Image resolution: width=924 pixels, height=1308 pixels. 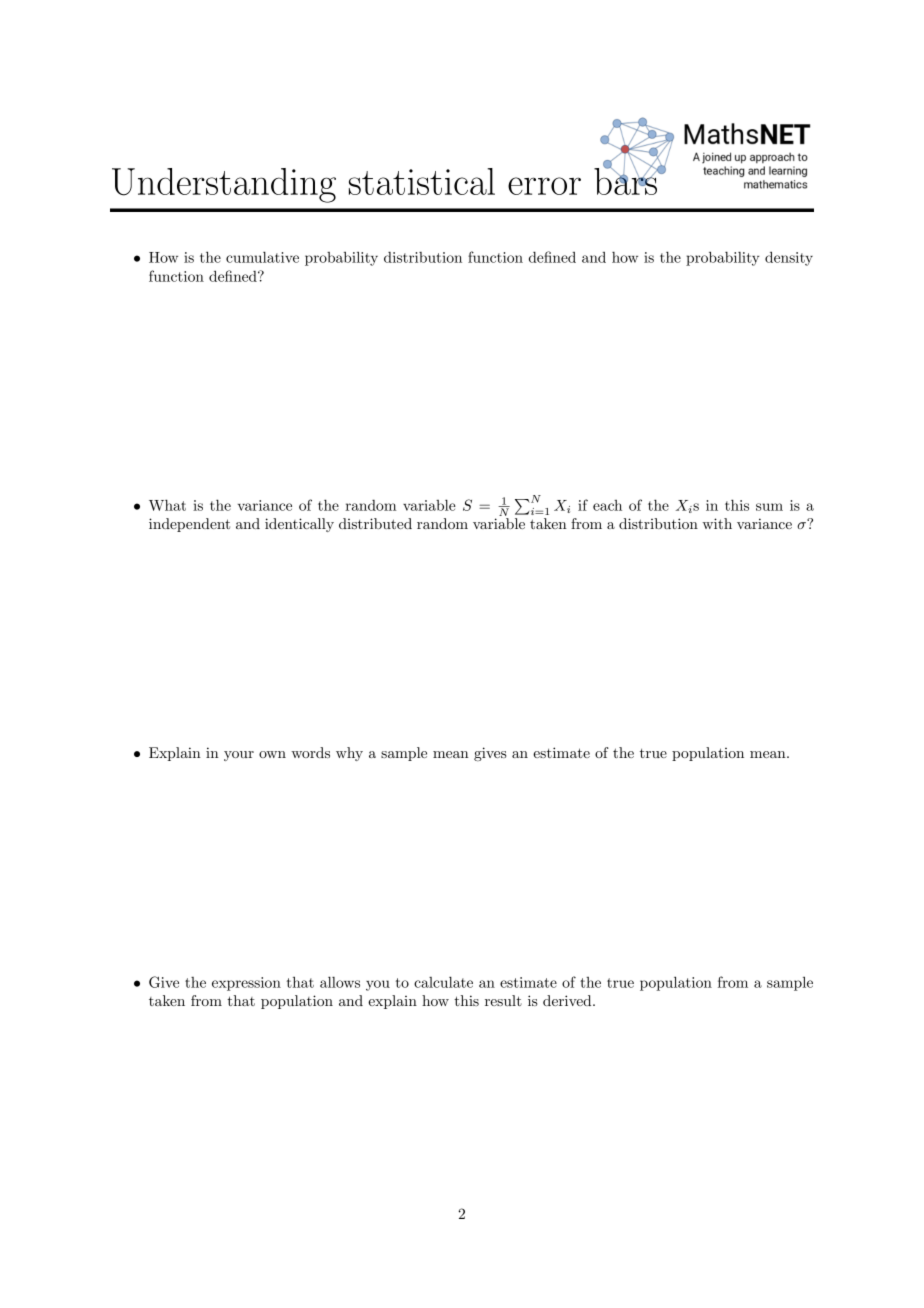 I want to click on sum, so click(x=769, y=507).
